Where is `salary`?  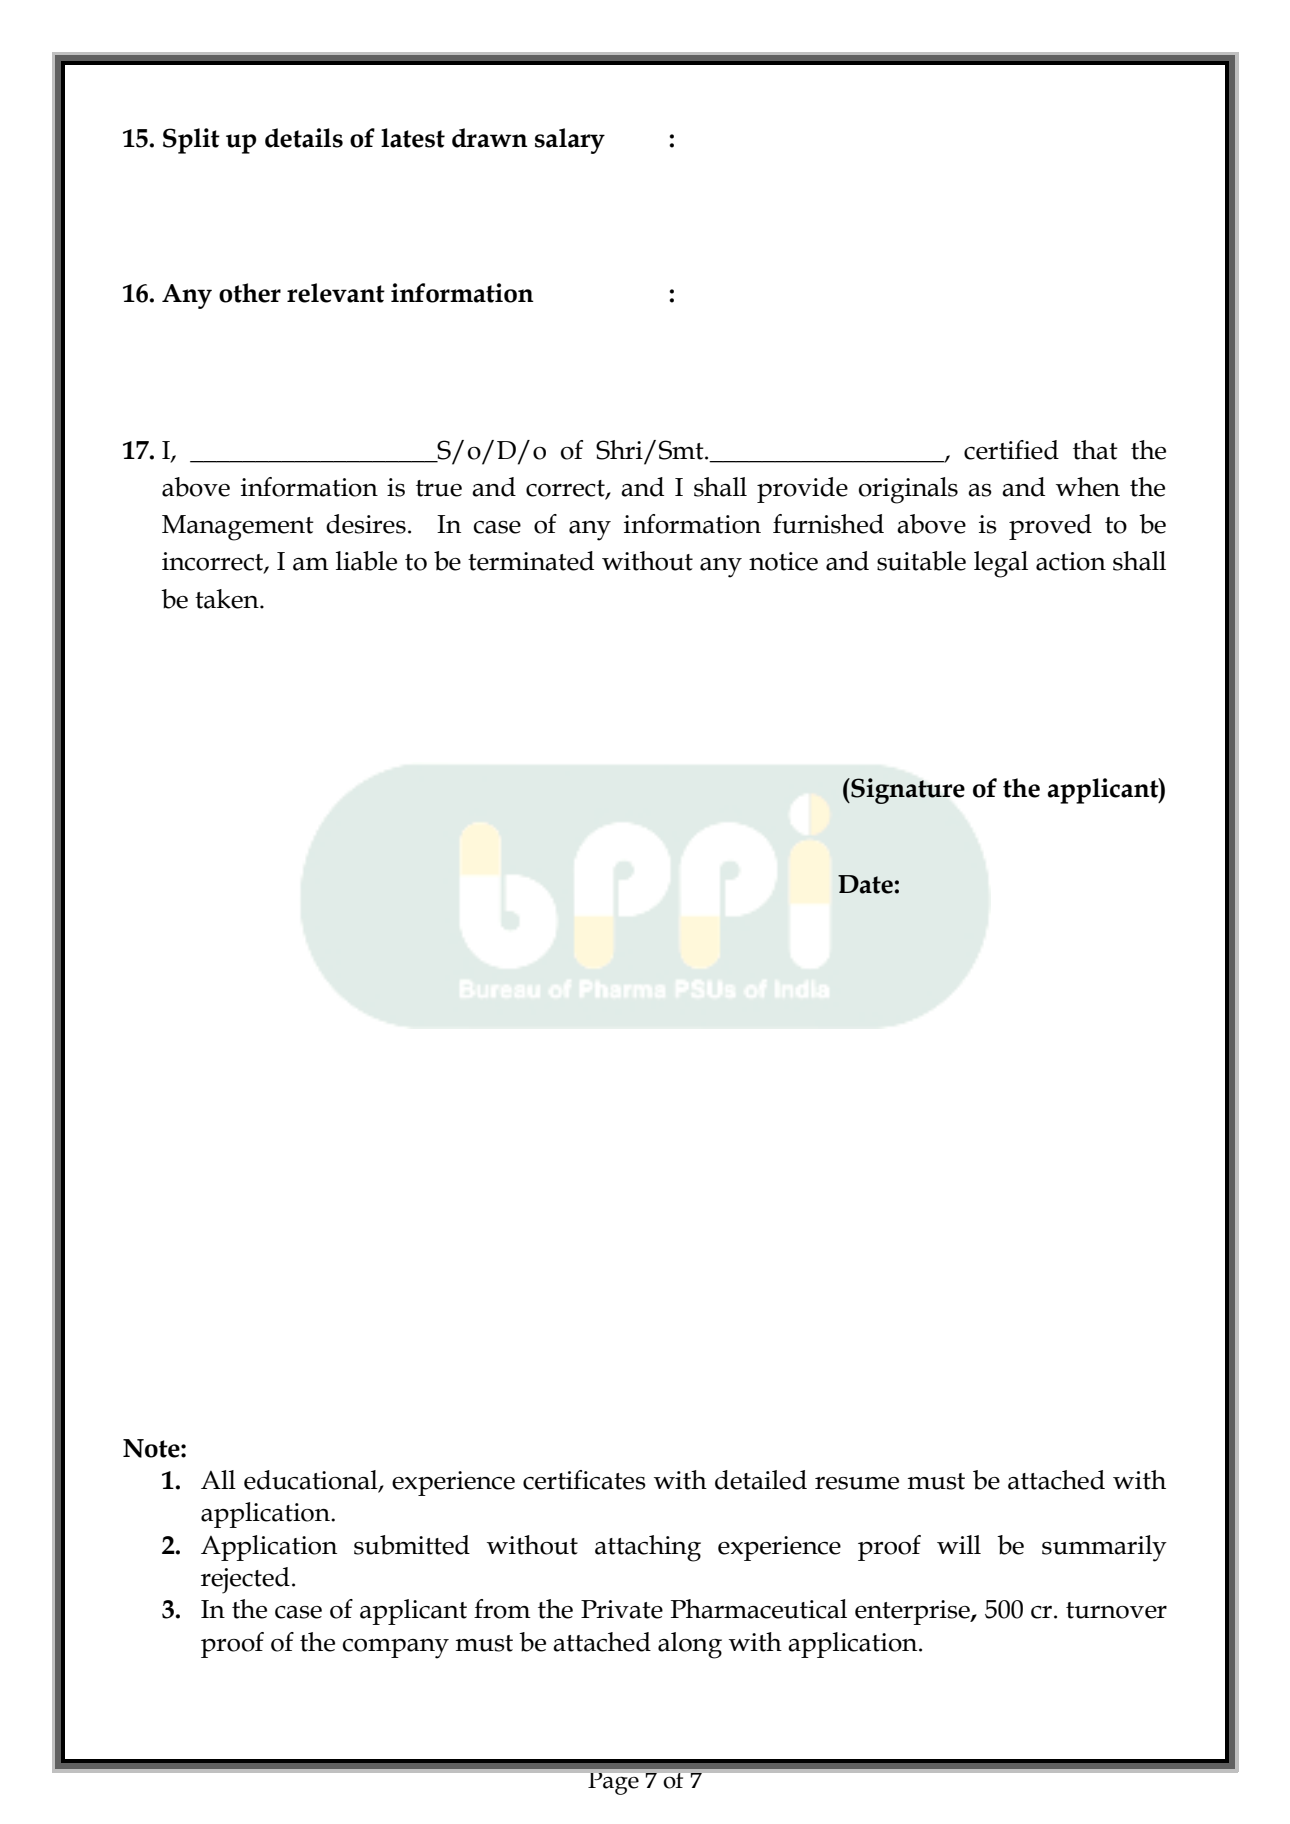
salary is located at coordinates (570, 141).
